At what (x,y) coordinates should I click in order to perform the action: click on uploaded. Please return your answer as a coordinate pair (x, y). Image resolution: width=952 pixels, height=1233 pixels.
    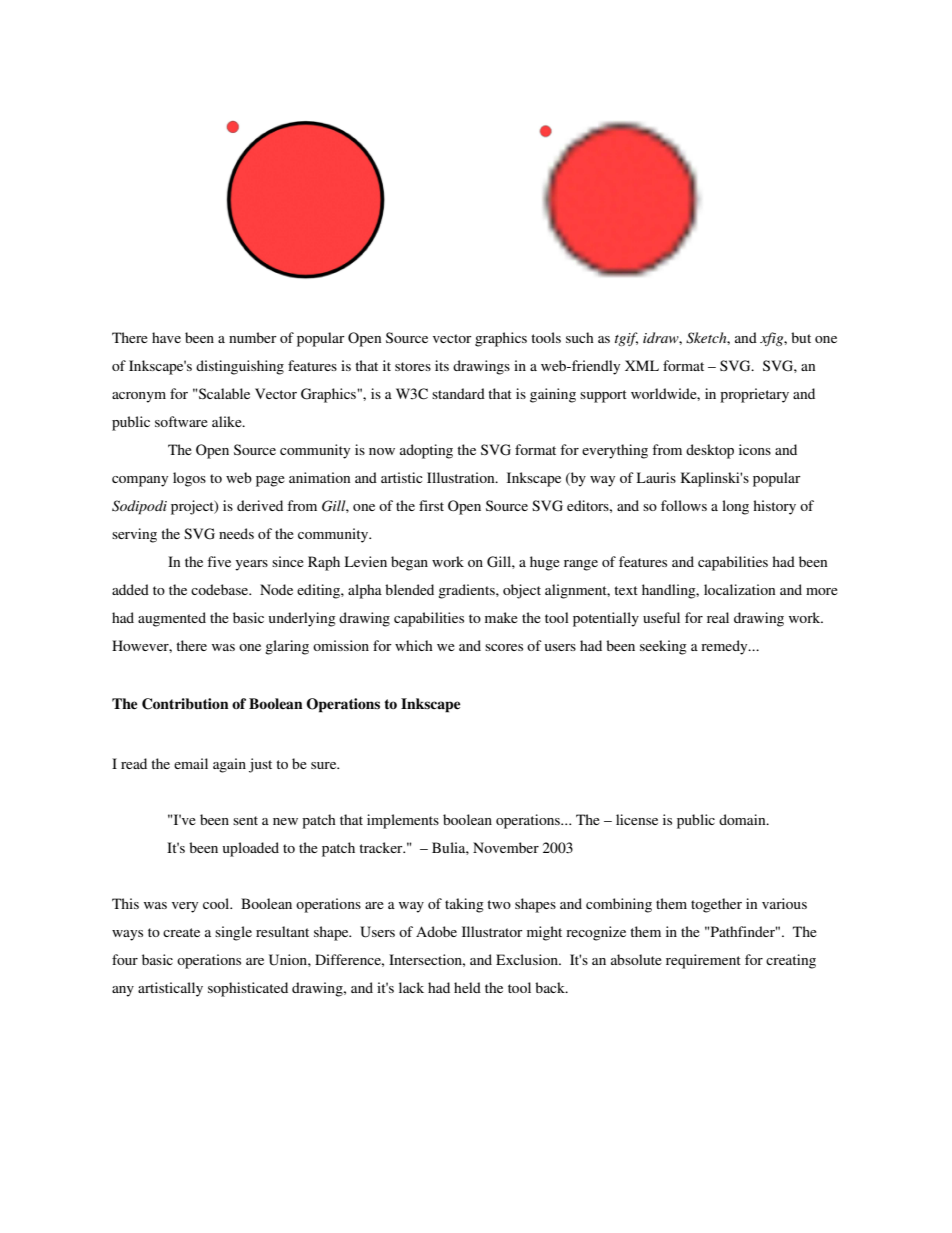
    Looking at the image, I should click on (251, 849).
